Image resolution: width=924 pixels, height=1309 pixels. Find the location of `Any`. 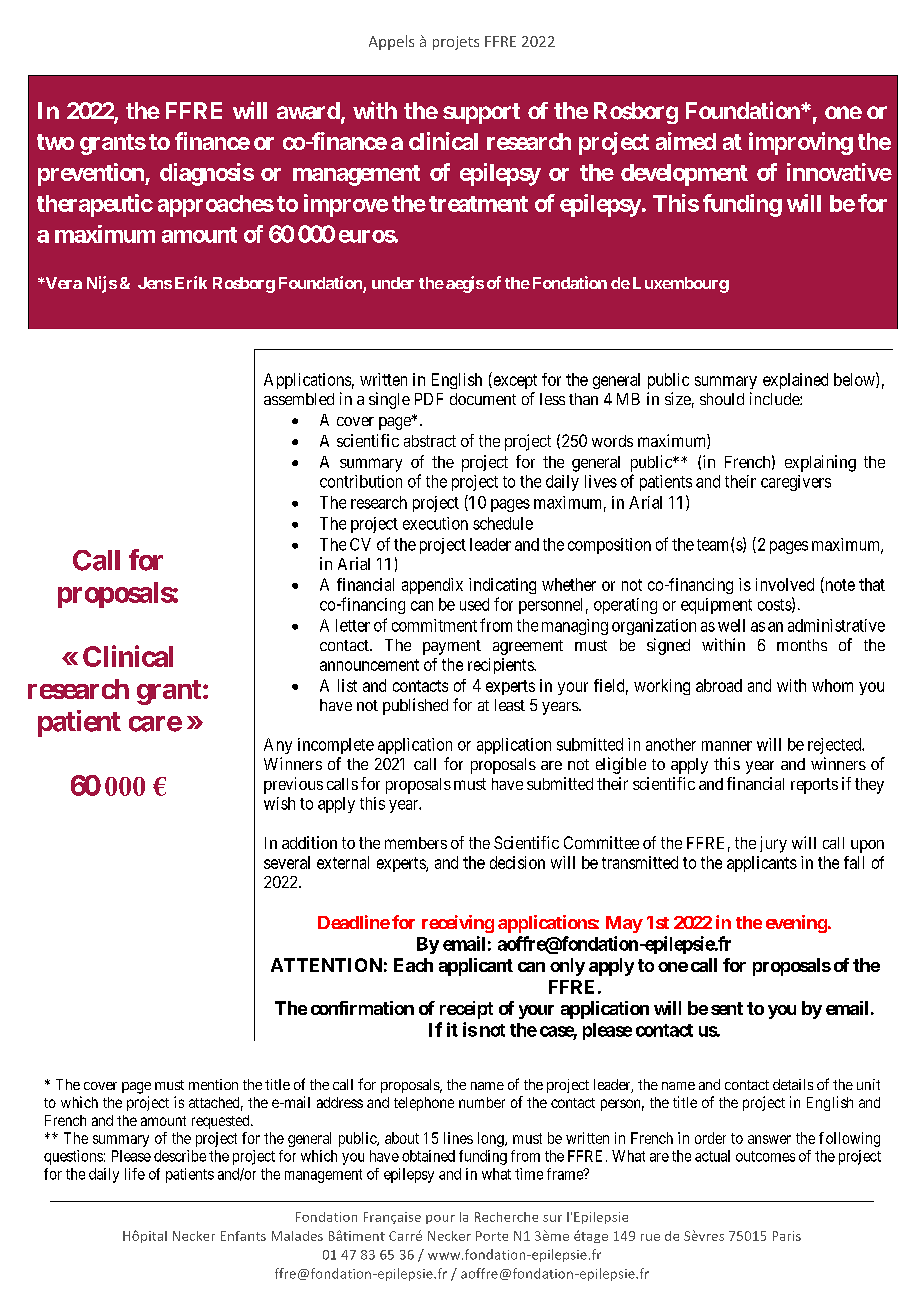

Any is located at coordinates (278, 746).
